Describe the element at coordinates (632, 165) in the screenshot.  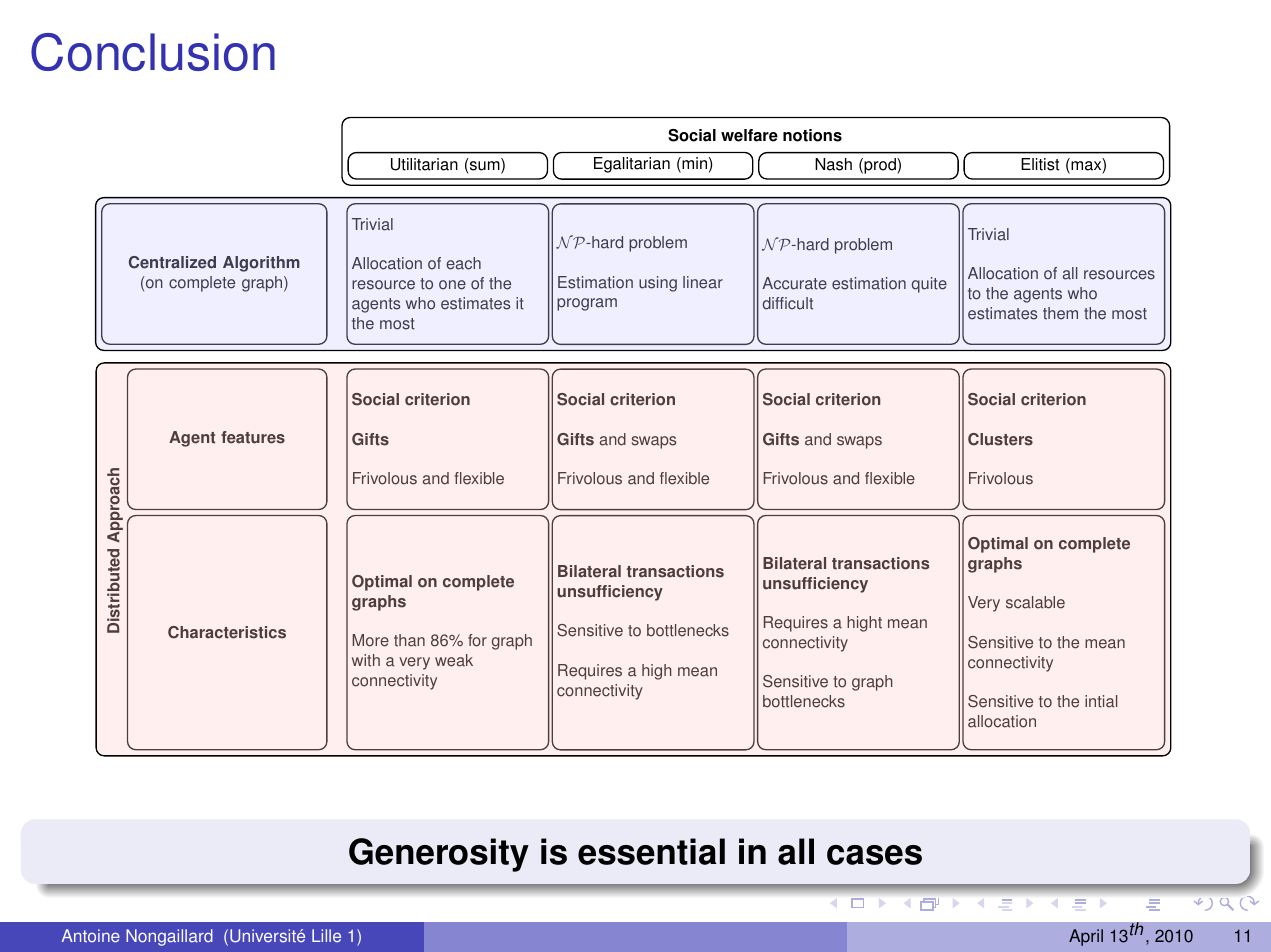
I see `Egalitarian` at that location.
